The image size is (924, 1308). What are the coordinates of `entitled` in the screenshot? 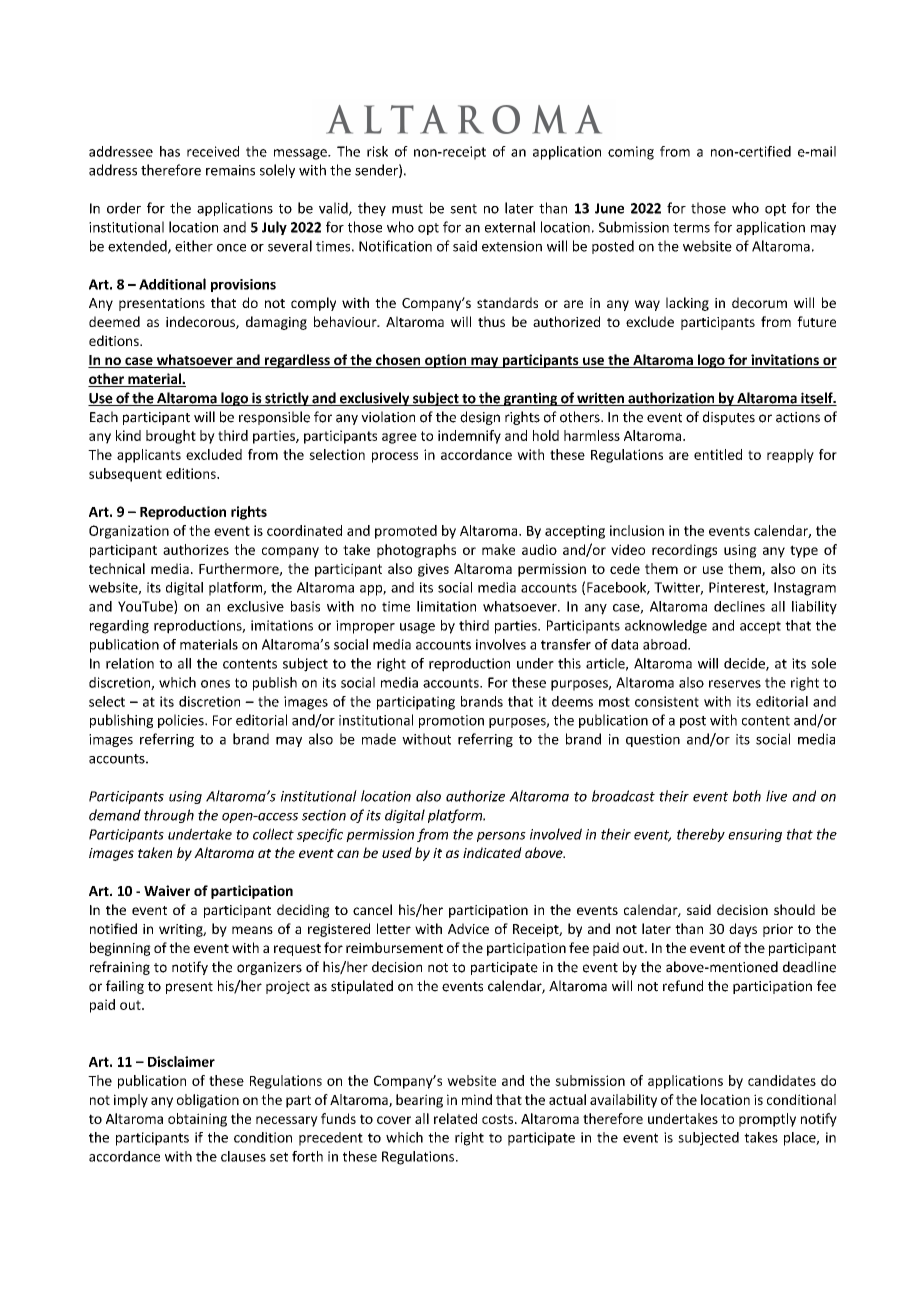 It's located at (718, 454).
